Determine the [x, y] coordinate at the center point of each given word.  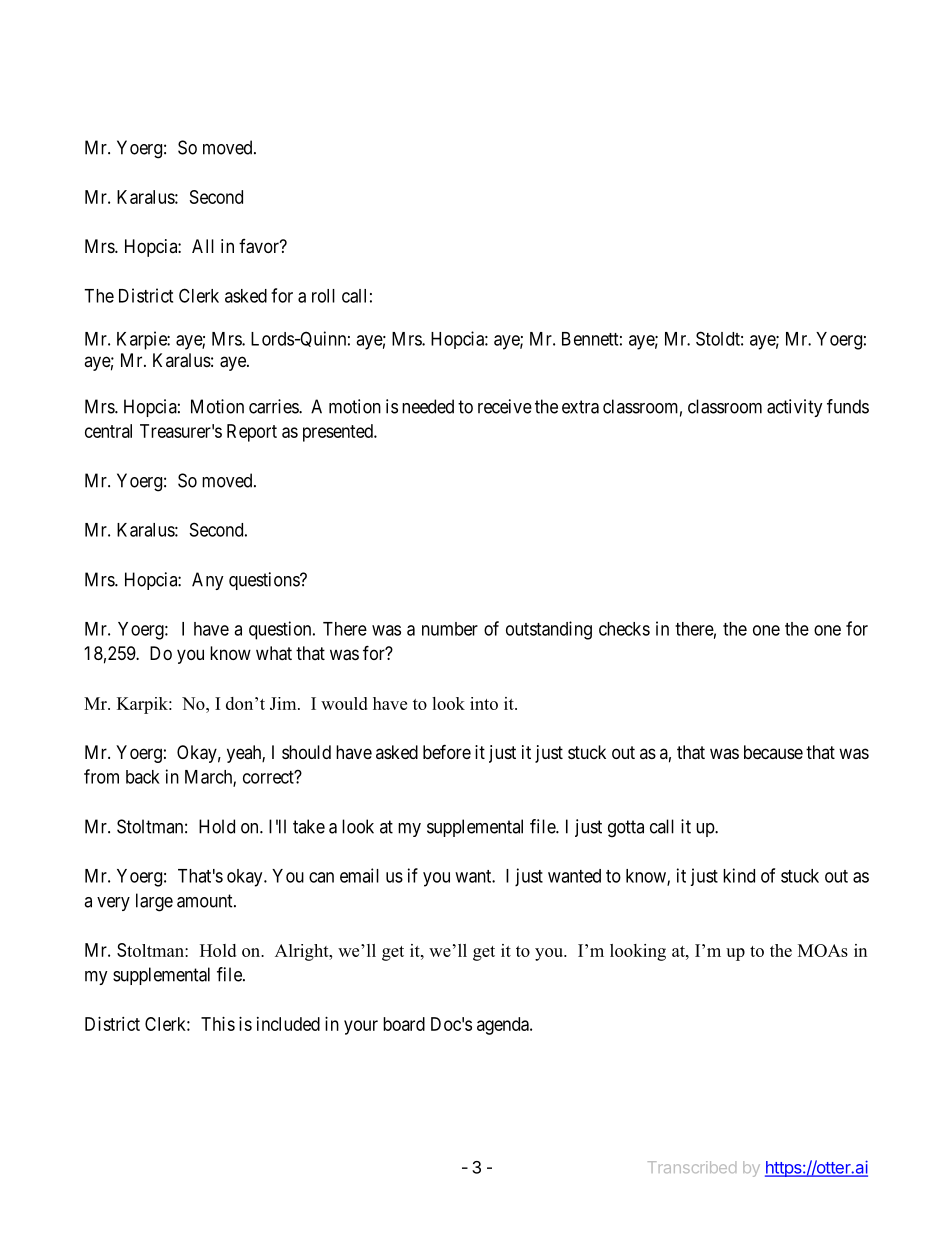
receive [505, 406]
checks [624, 629]
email [359, 875]
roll [323, 296]
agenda [504, 1026]
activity [795, 408]
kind [739, 875]
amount [206, 901]
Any [208, 581]
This [218, 1024]
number [450, 629]
